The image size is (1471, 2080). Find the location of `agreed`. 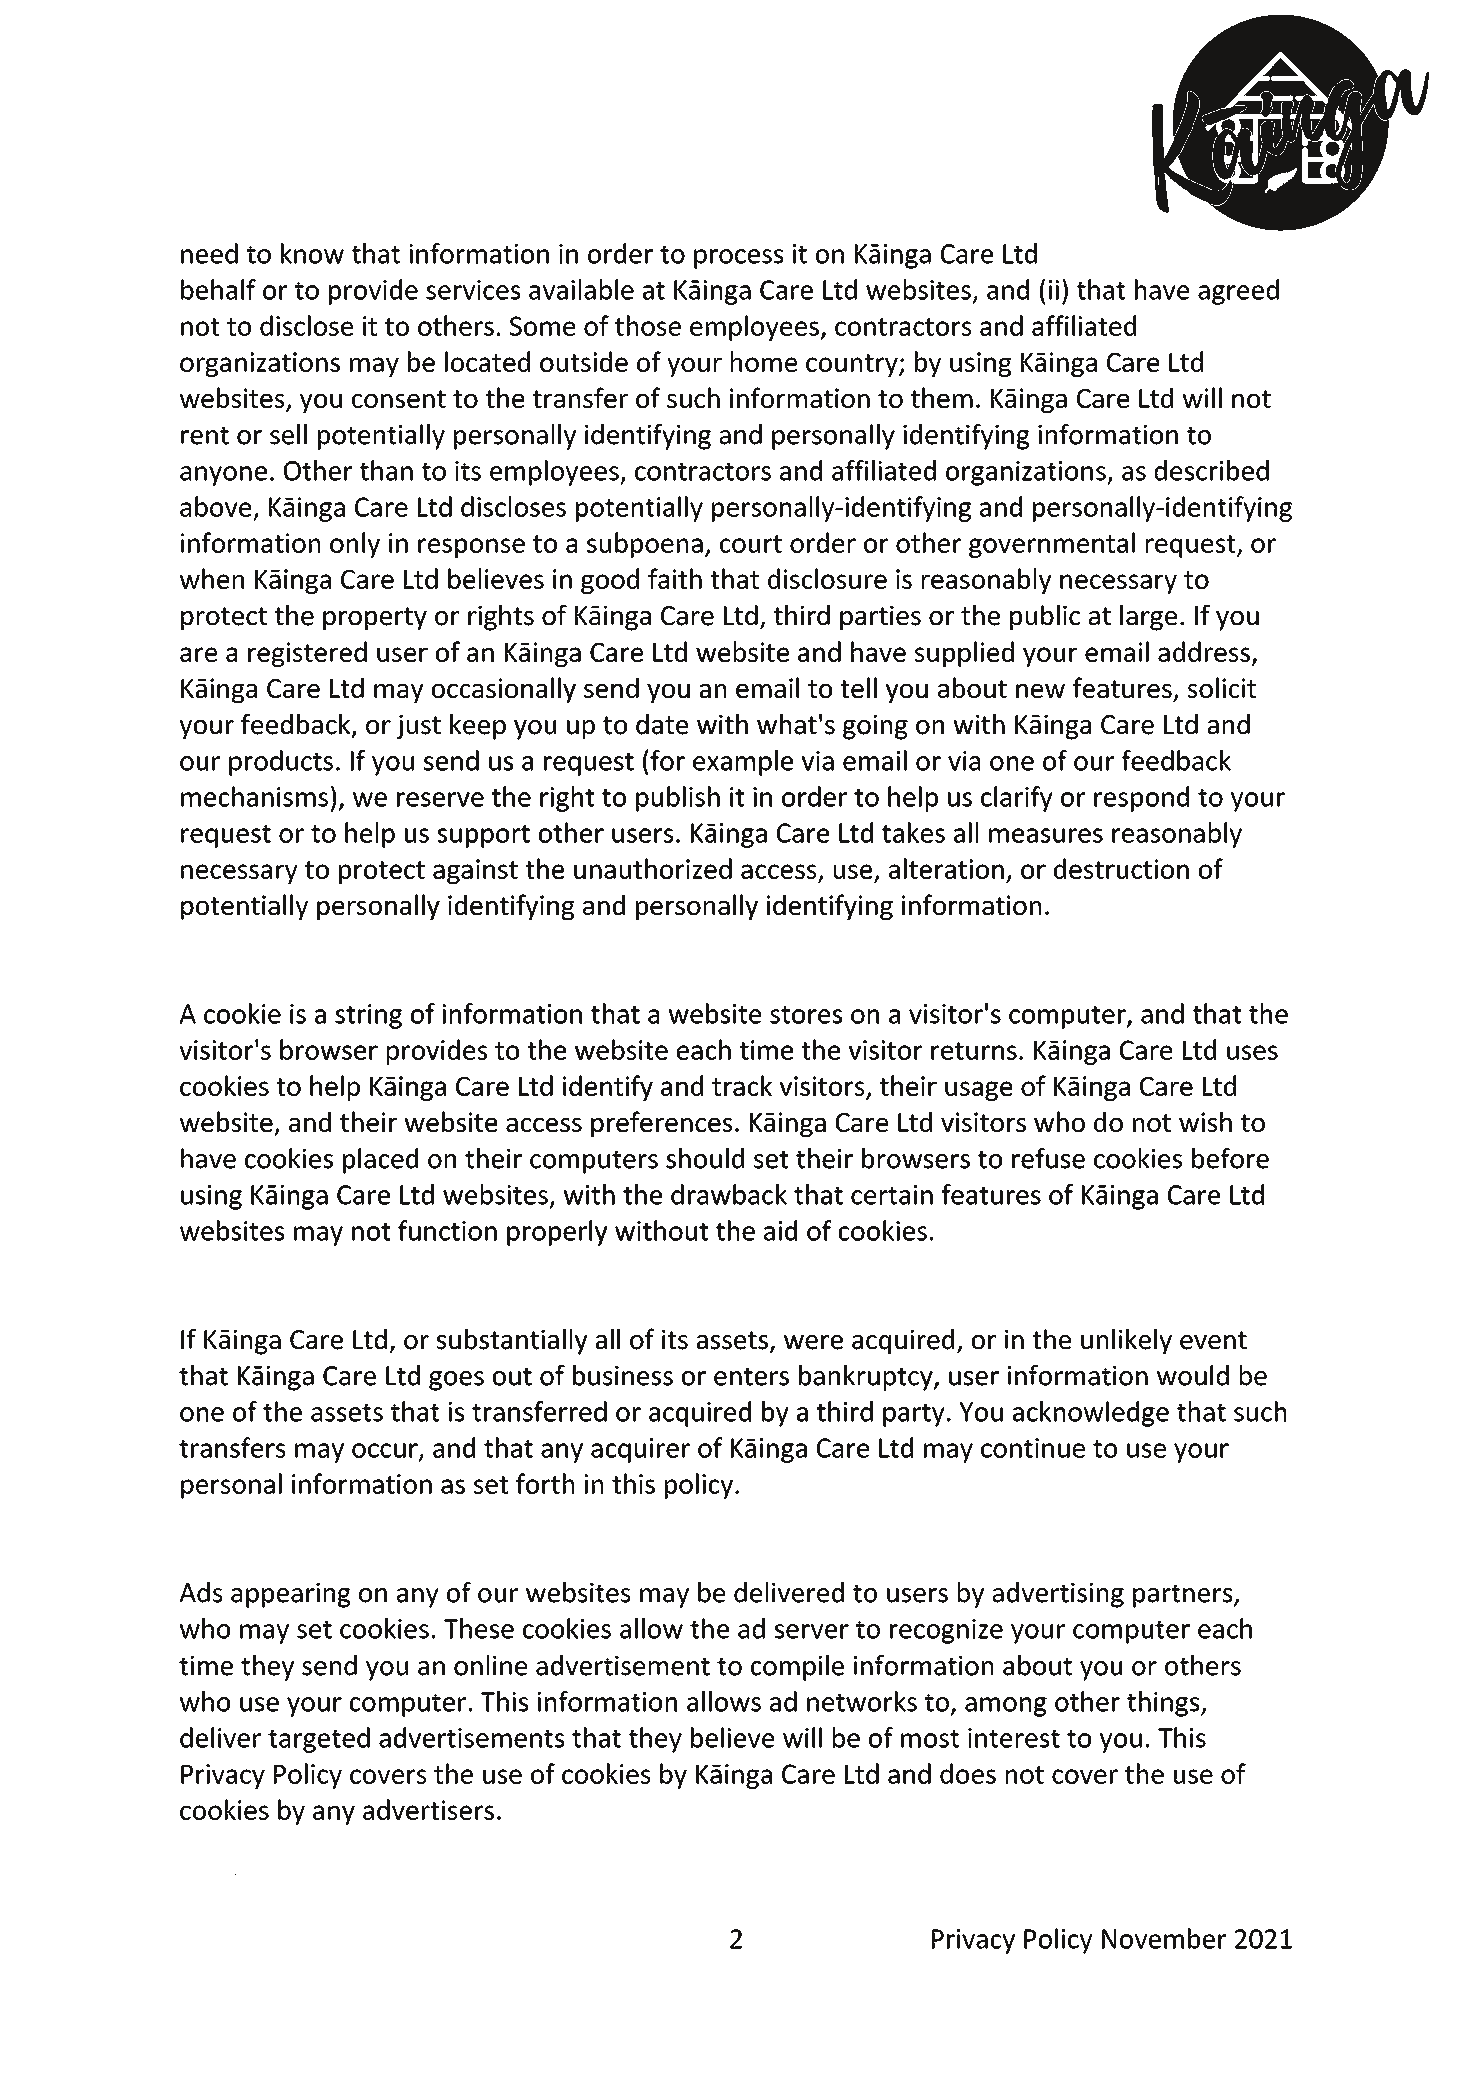

agreed is located at coordinates (1238, 292).
